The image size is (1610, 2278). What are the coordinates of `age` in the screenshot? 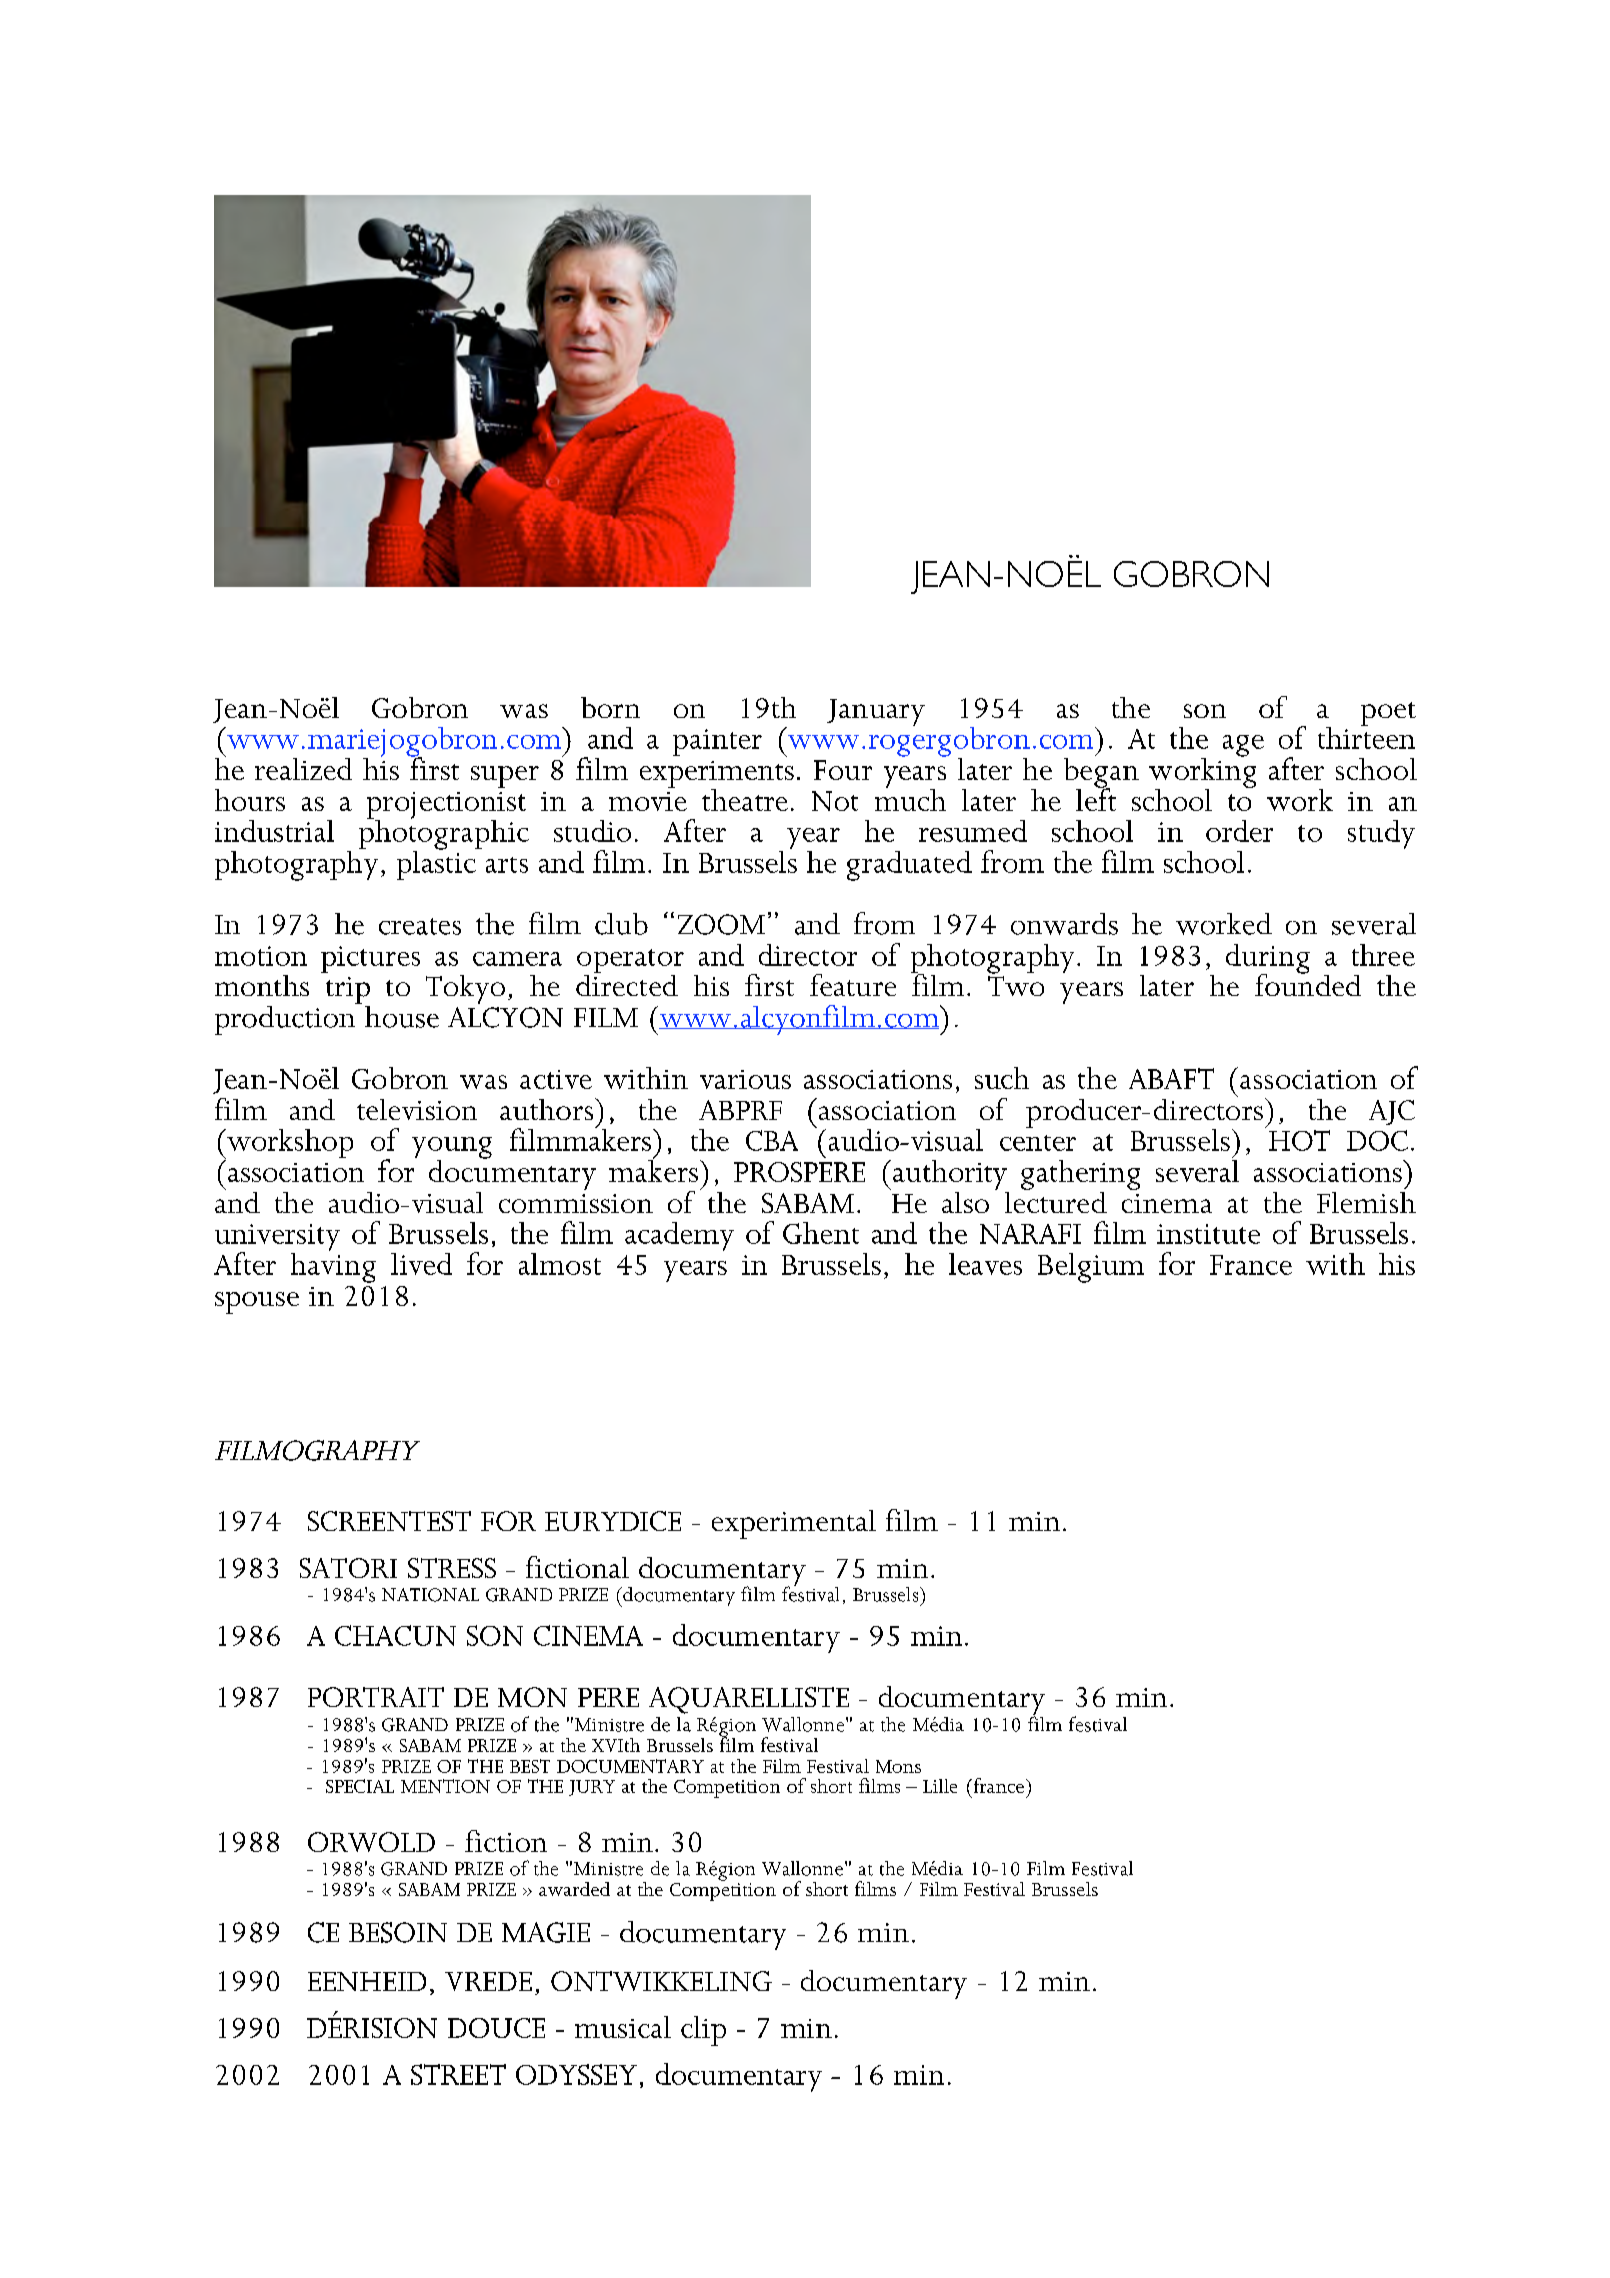 It's located at (1243, 746).
